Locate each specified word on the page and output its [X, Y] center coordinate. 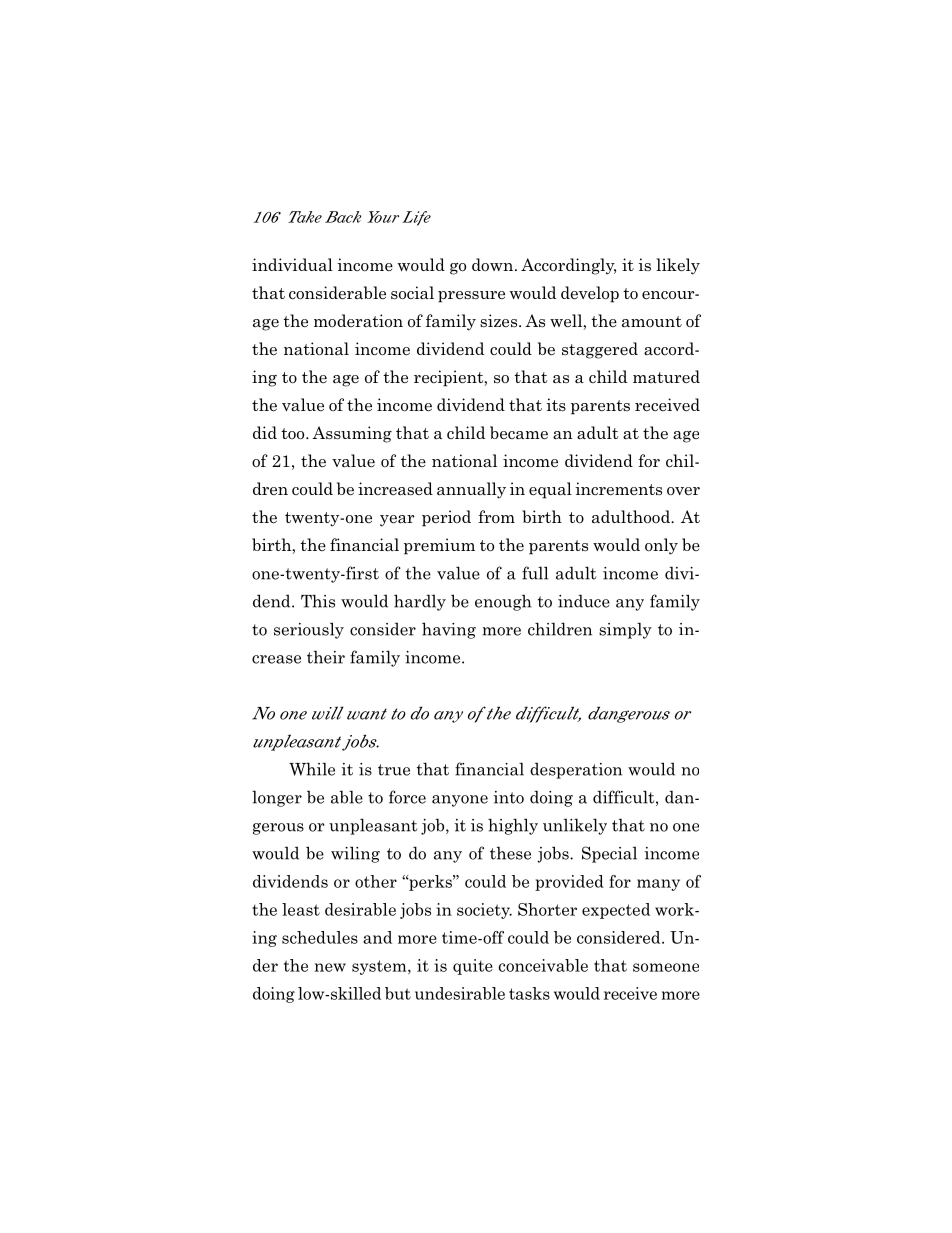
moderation [358, 321]
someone [666, 967]
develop [590, 294]
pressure [471, 297]
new [330, 967]
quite [473, 967]
